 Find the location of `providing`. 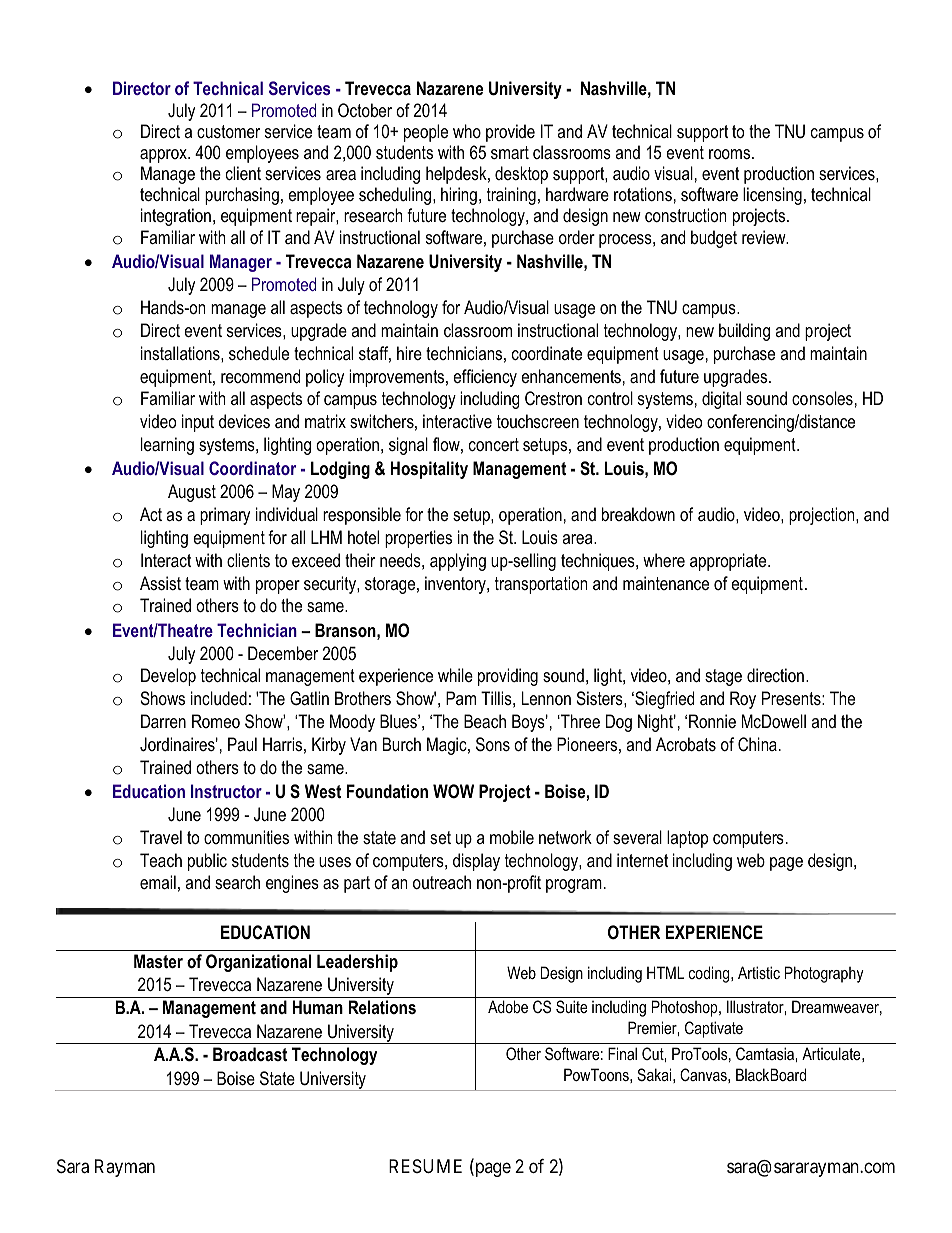

providing is located at coordinates (508, 677).
